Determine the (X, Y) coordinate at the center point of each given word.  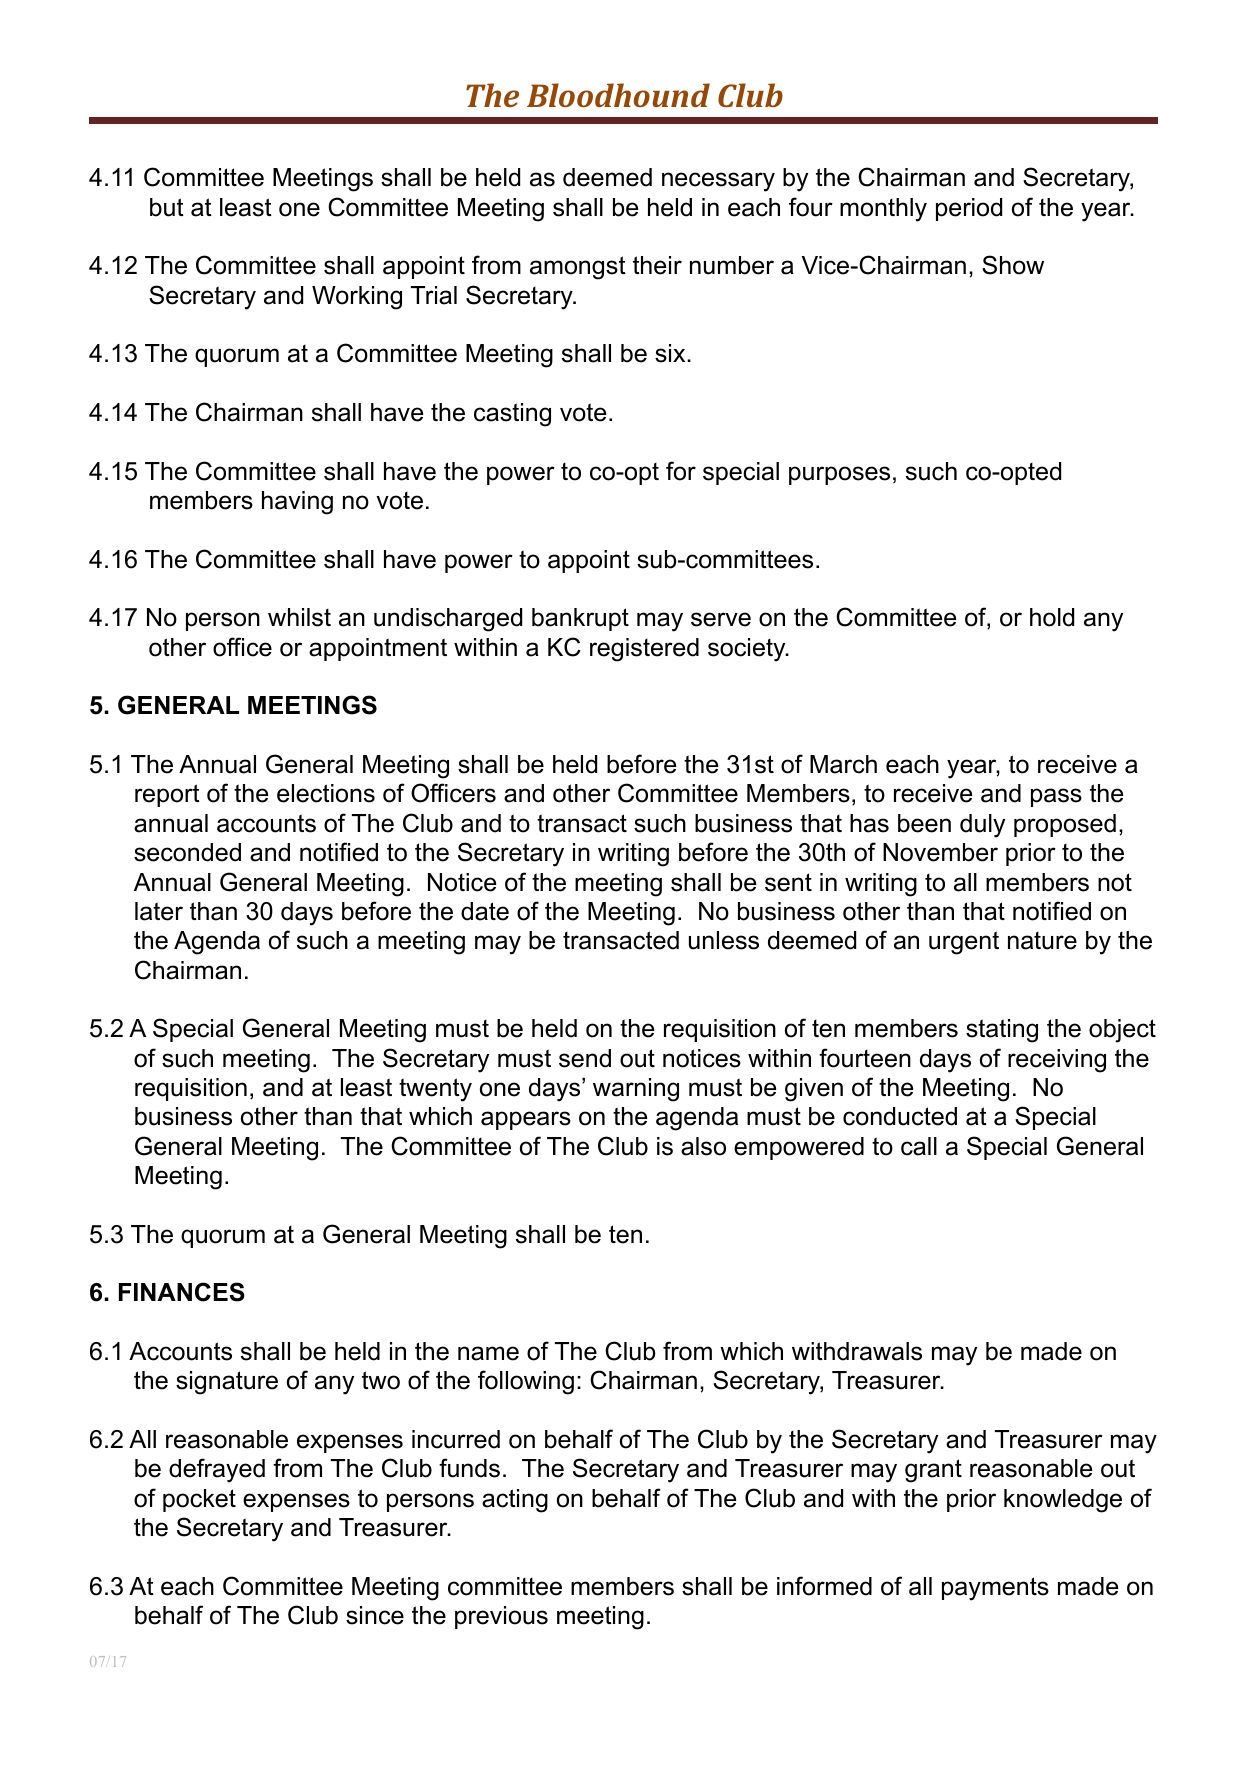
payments (995, 1589)
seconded (187, 852)
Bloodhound (618, 95)
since (375, 1615)
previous (501, 1617)
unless (724, 940)
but (167, 207)
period (969, 209)
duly (982, 826)
